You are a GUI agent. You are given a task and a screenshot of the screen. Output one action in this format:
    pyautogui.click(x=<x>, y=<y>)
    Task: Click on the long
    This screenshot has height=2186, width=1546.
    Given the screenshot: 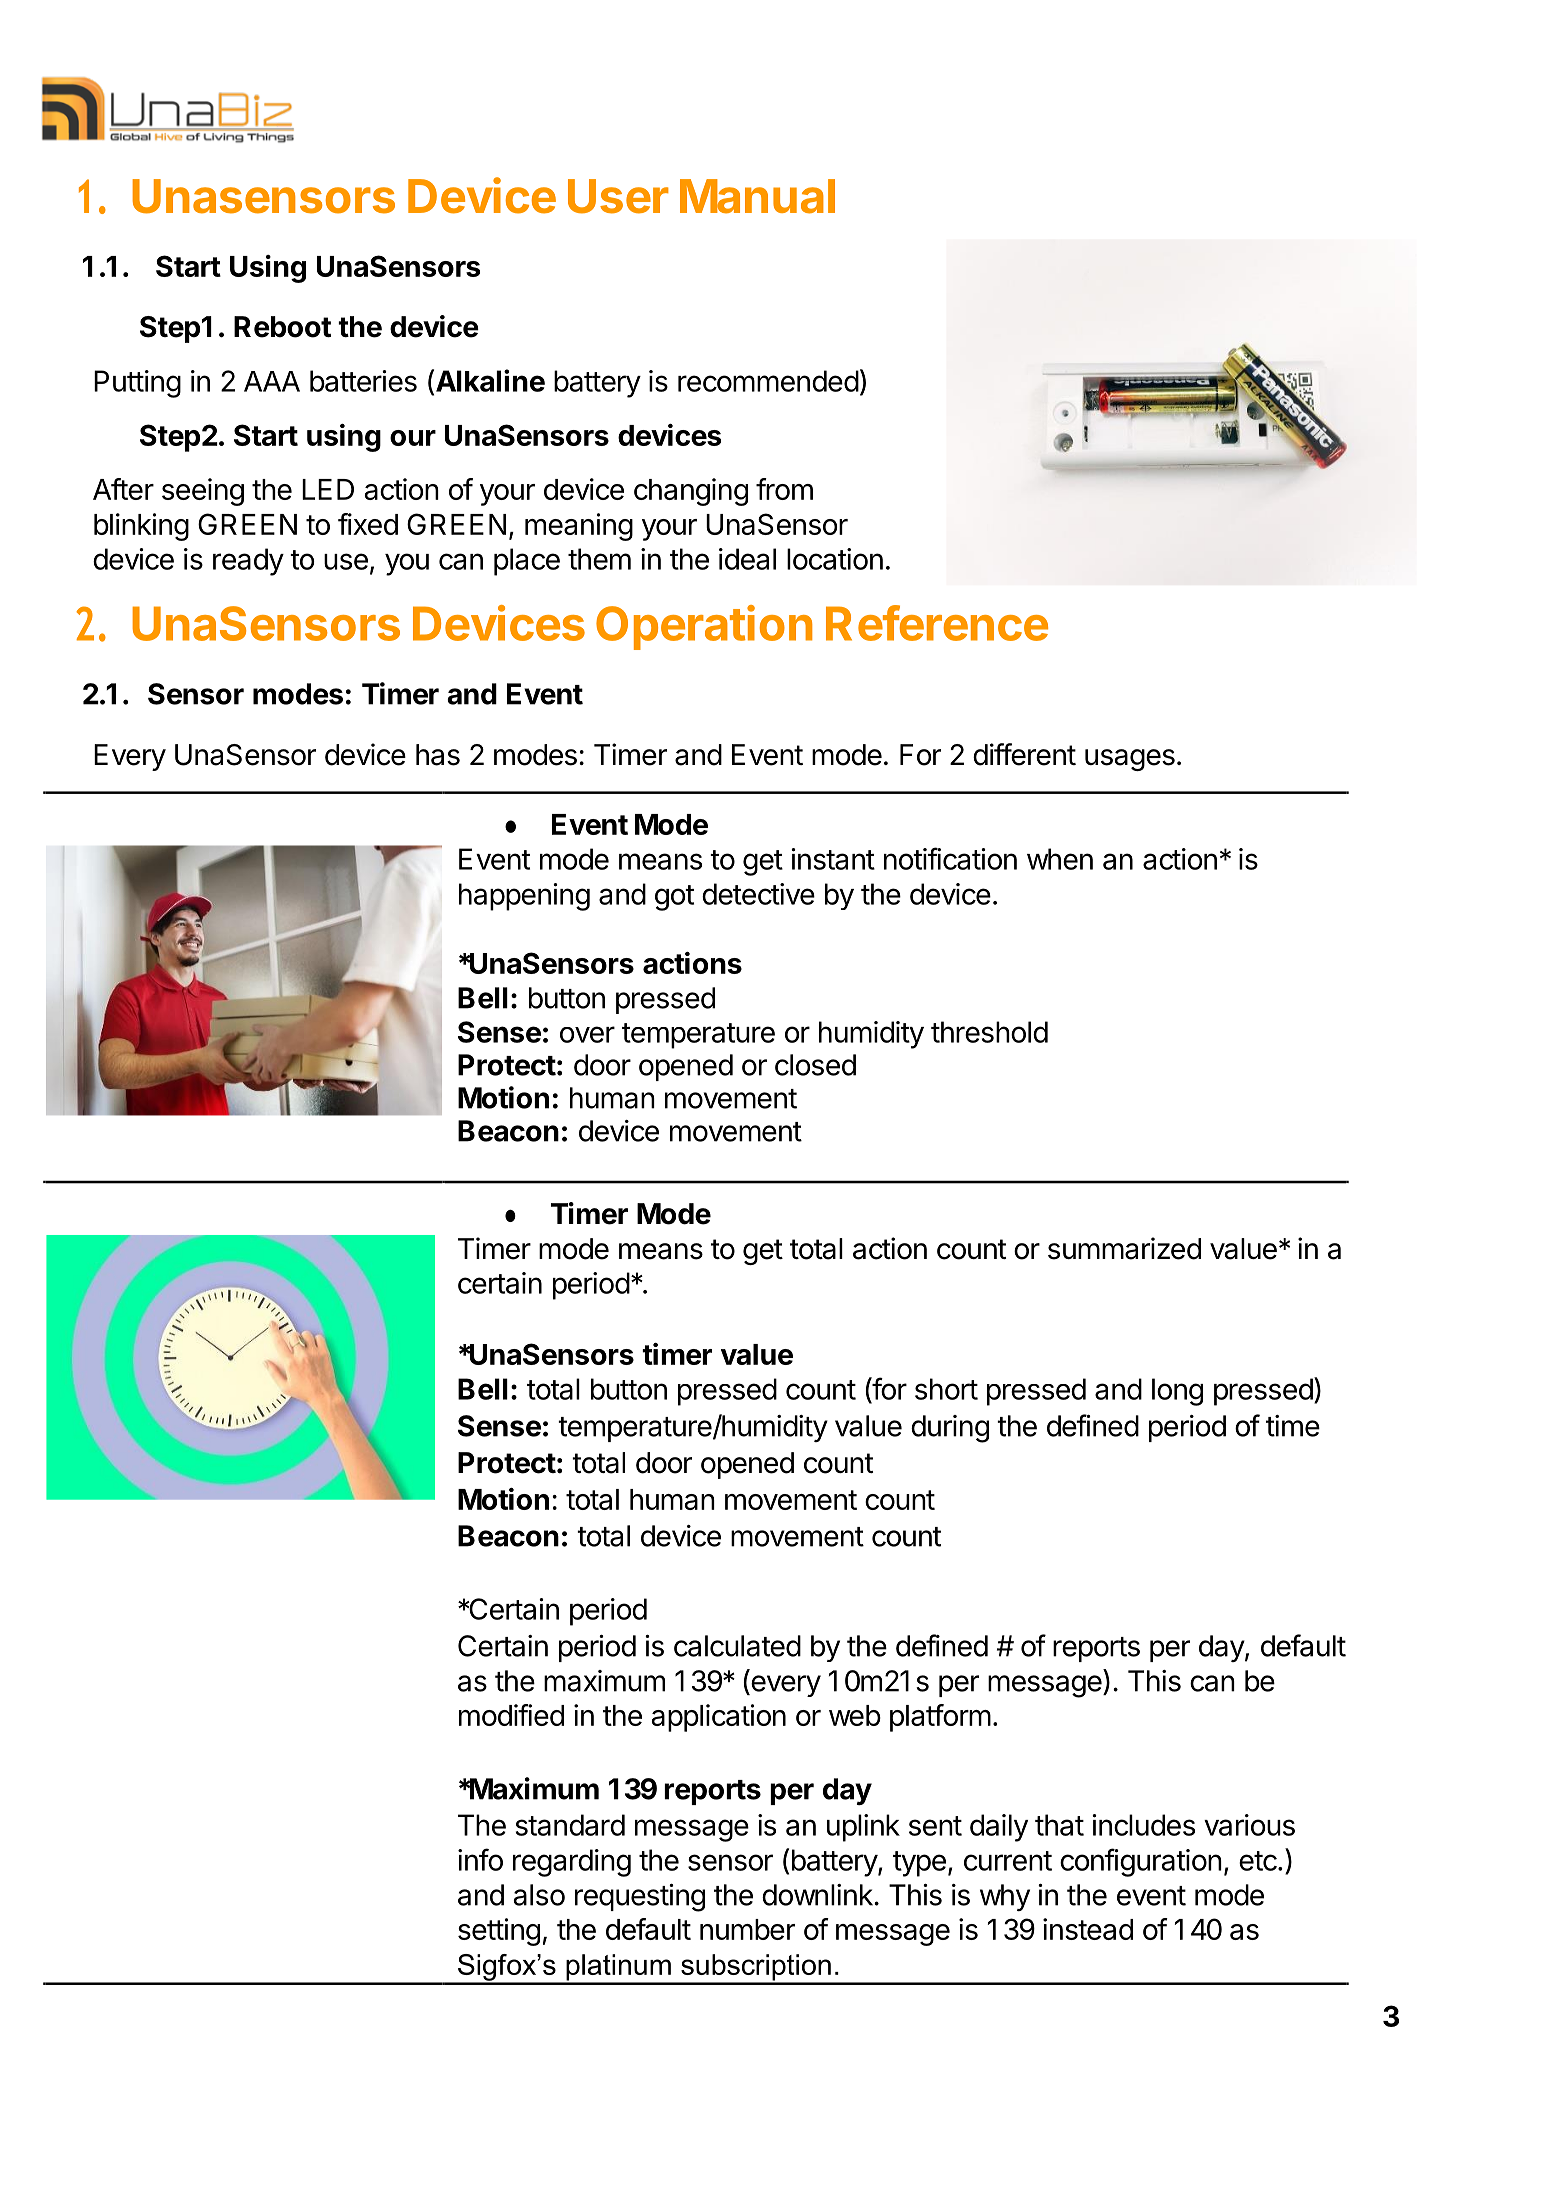 What is the action you would take?
    pyautogui.click(x=1177, y=1392)
